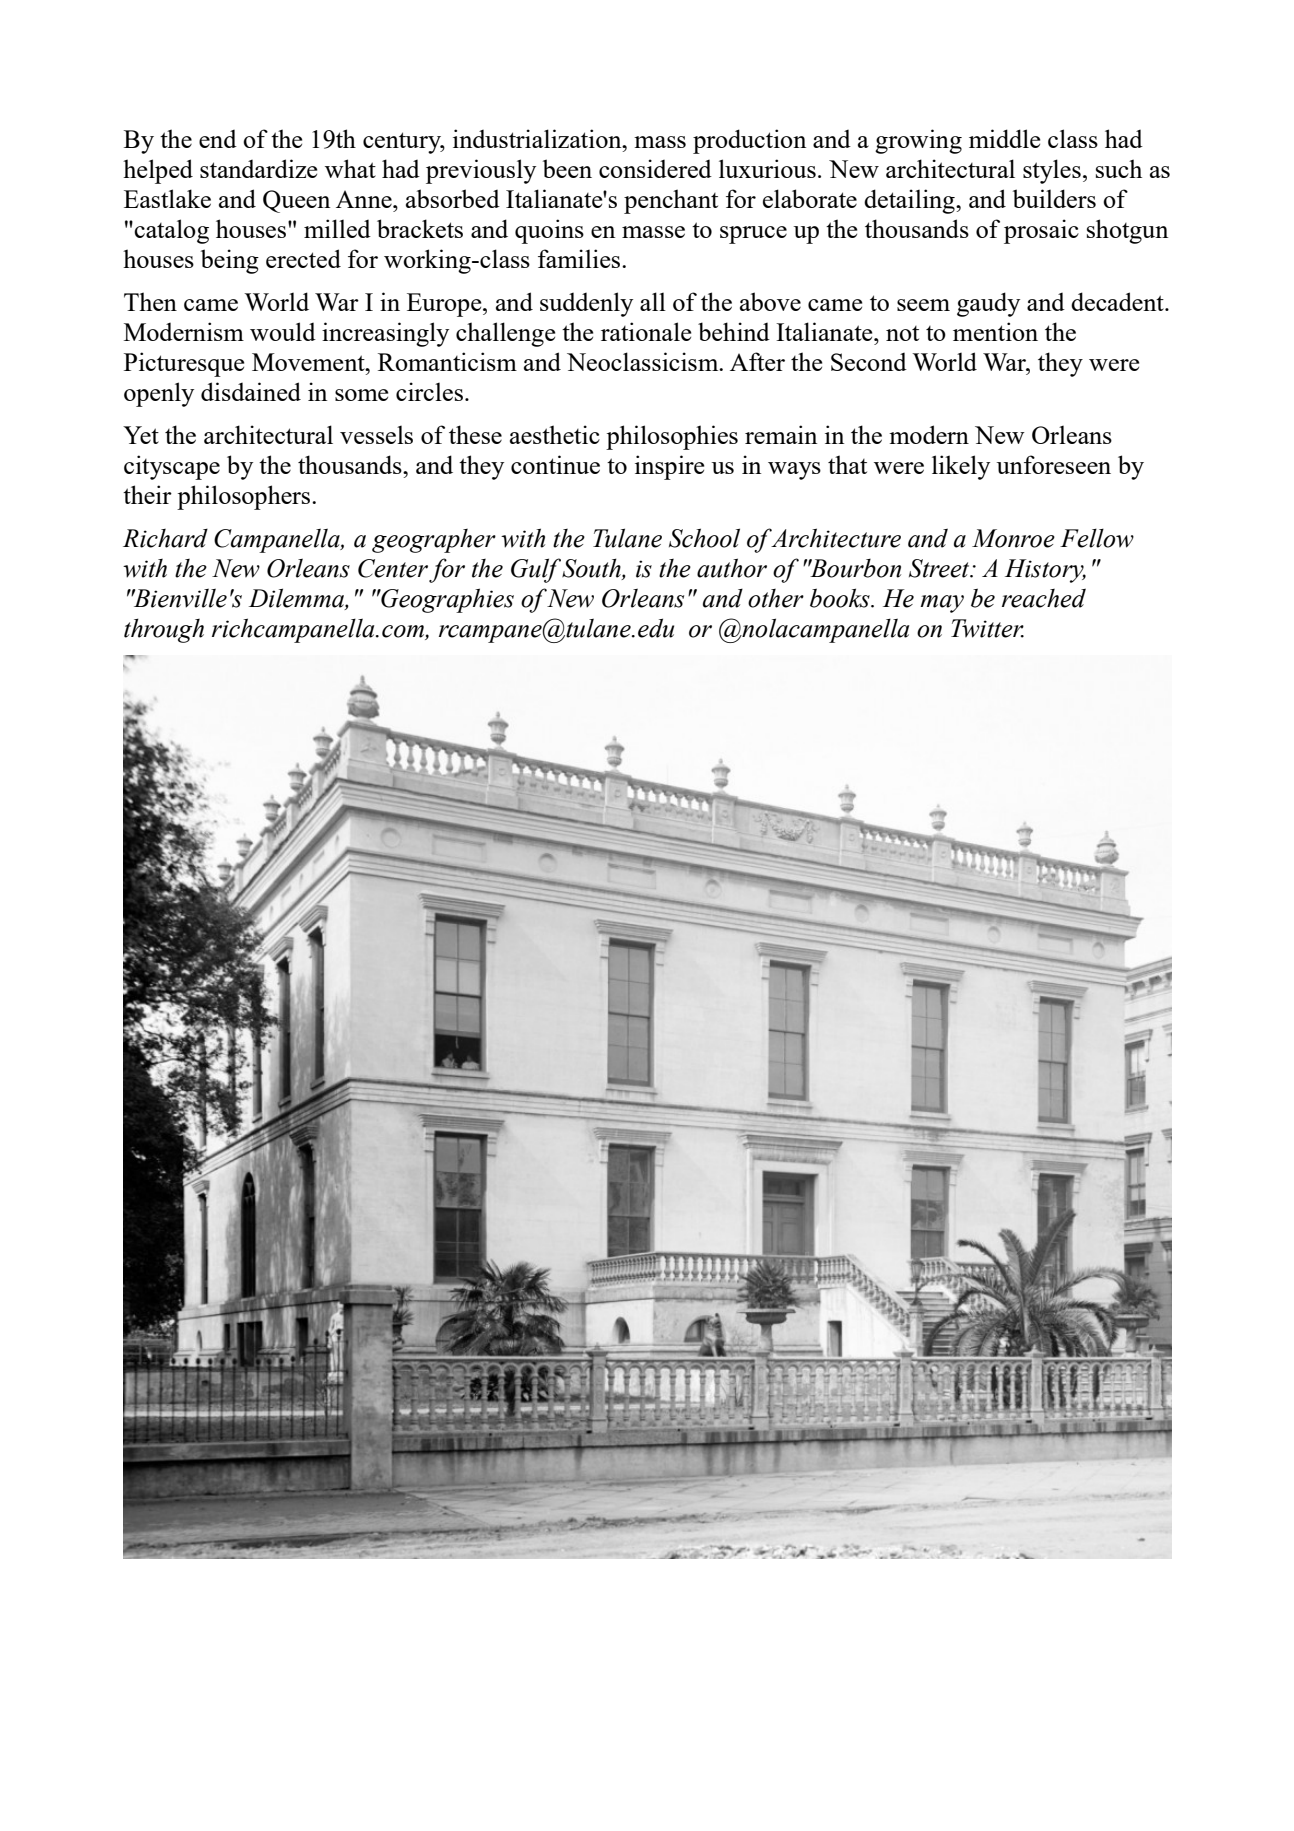  Describe the element at coordinates (230, 261) in the screenshot. I see `being` at that location.
